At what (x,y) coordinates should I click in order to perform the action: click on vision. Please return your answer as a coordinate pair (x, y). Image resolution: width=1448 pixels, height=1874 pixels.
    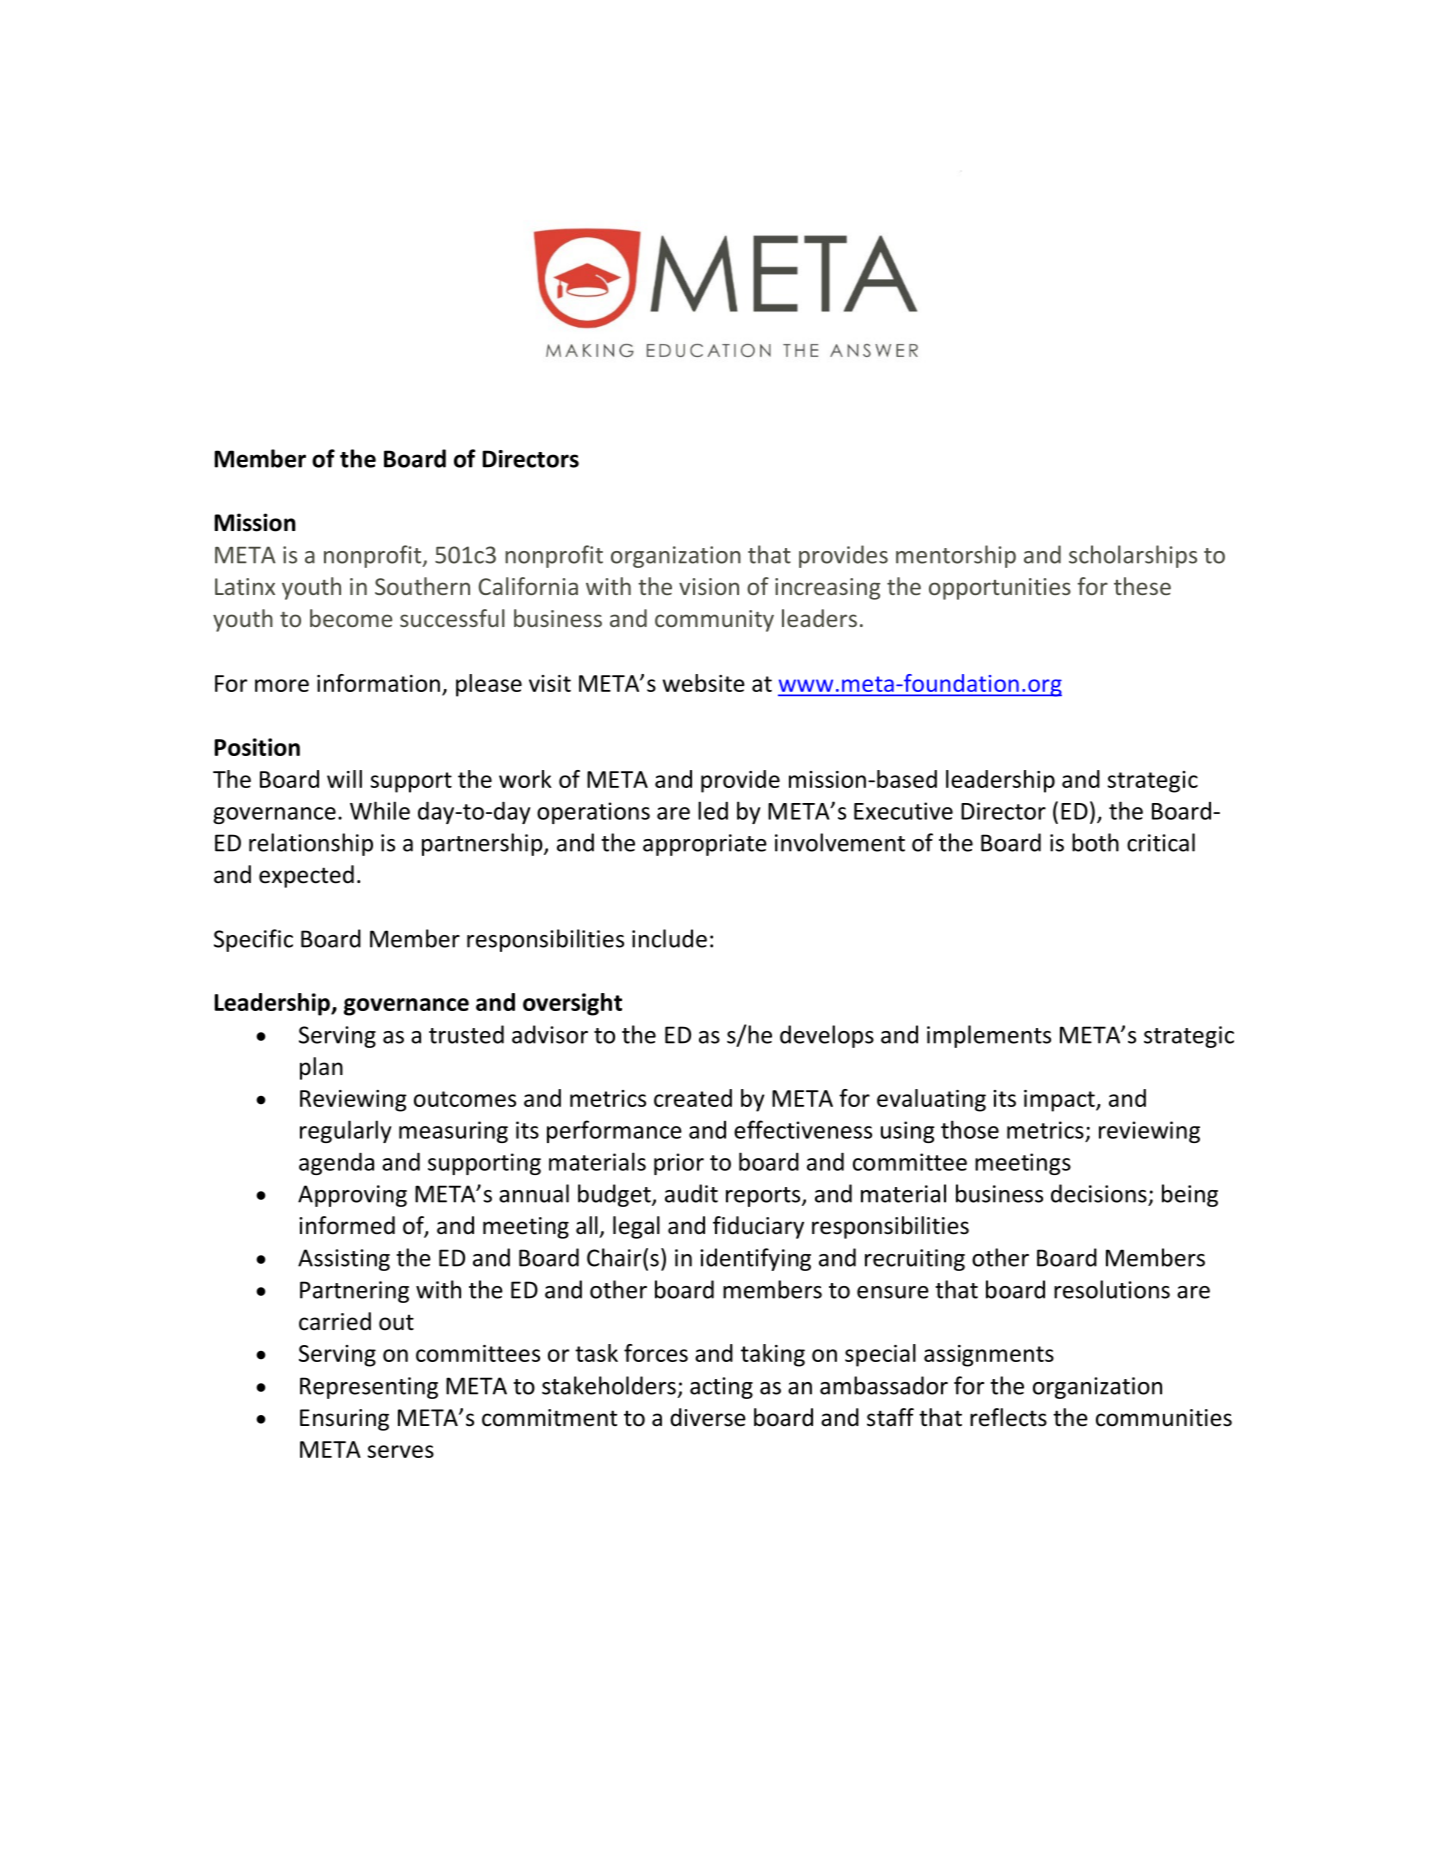
    Looking at the image, I should click on (709, 586).
